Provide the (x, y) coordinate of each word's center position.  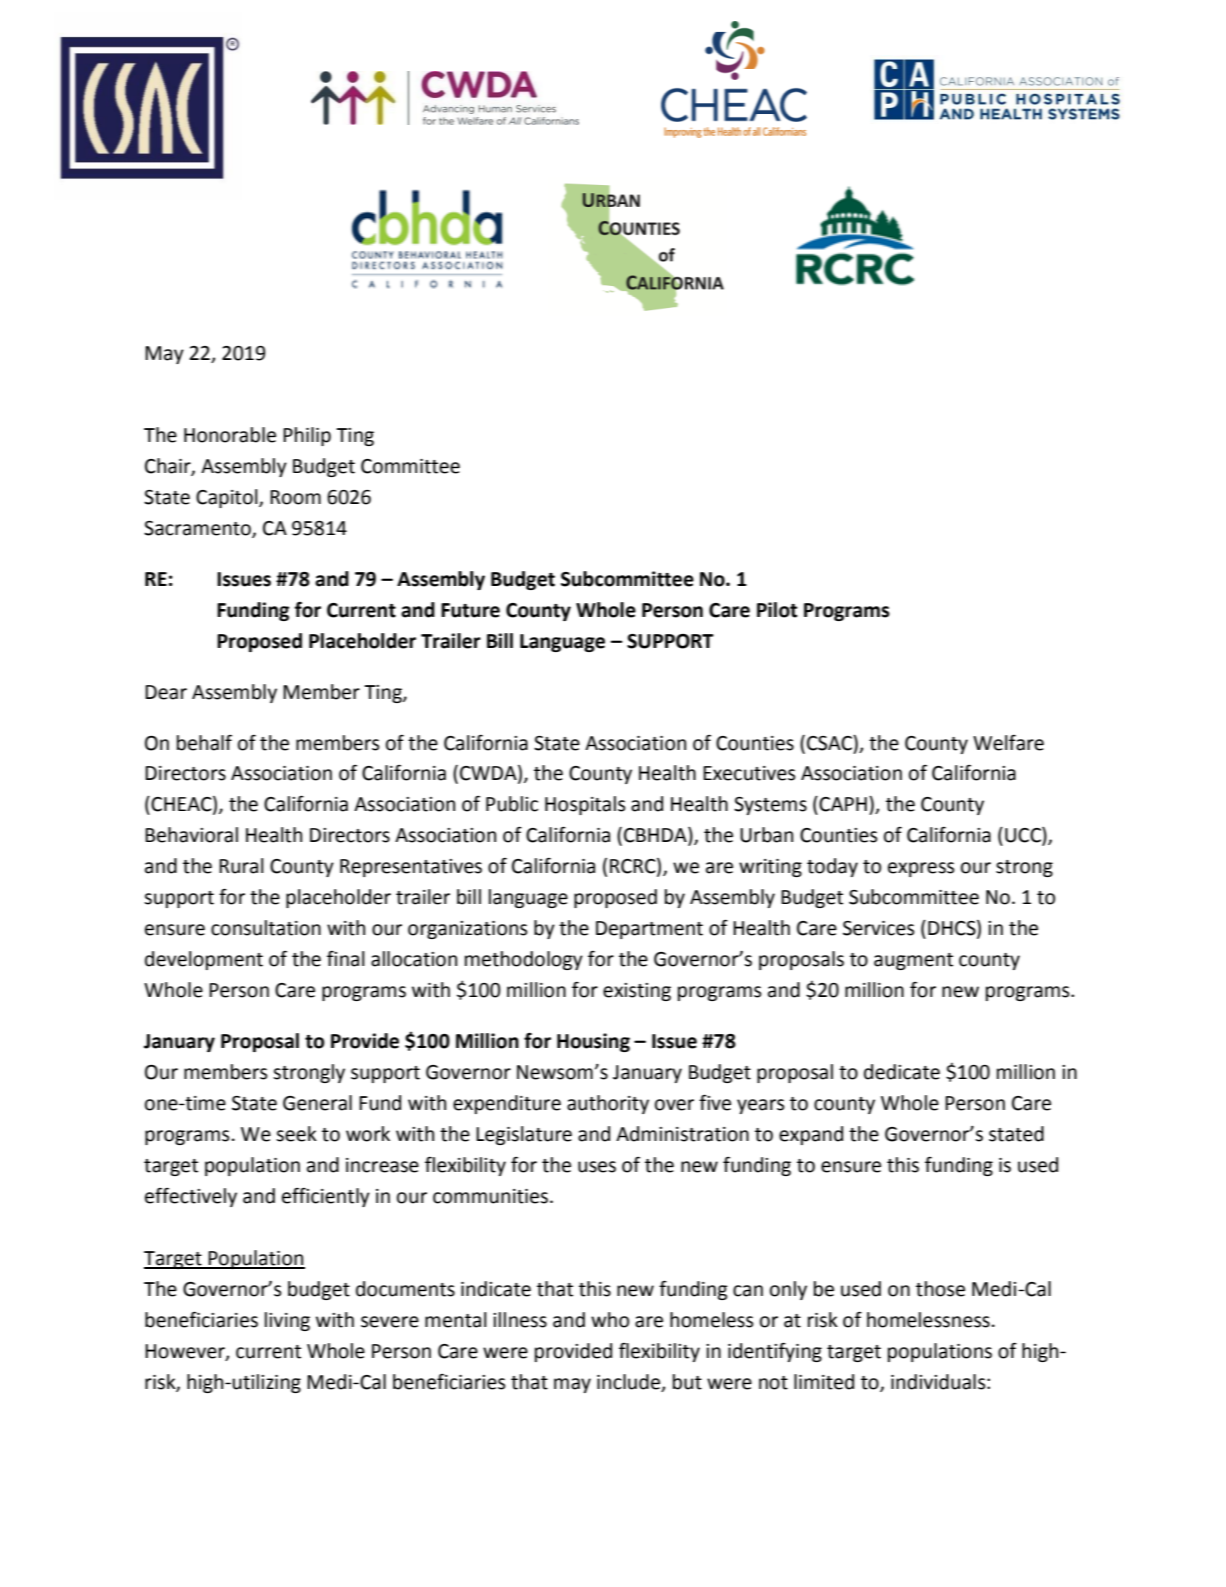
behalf (204, 743)
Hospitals (585, 805)
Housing (593, 1042)
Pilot (777, 610)
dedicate (902, 1072)
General (317, 1103)
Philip (307, 436)
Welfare (1008, 743)
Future (470, 610)
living (287, 1321)
